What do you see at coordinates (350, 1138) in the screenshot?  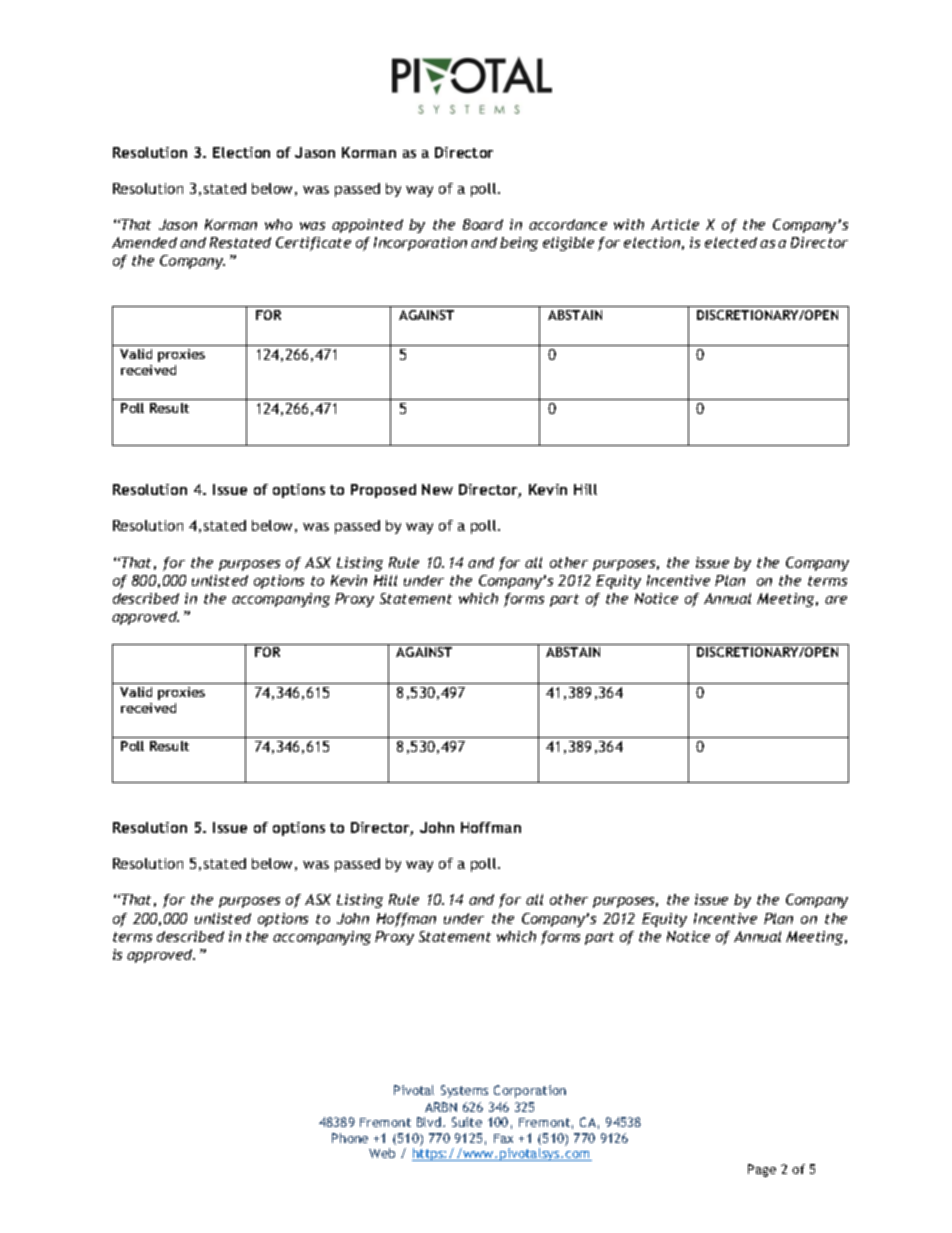 I see `Phone` at bounding box center [350, 1138].
